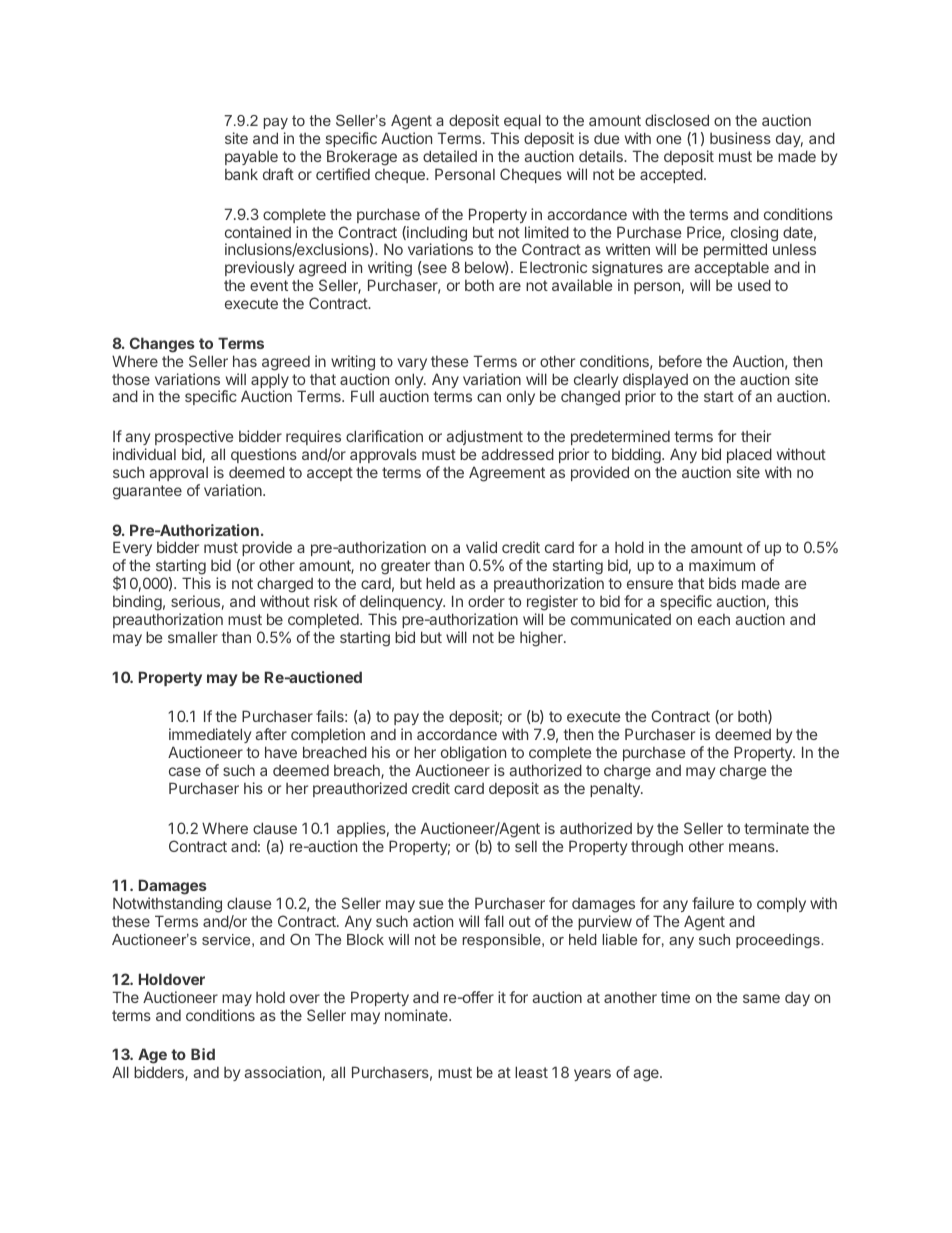 This page has width=952, height=1233. What do you see at coordinates (749, 455) in the page?
I see `placed` at bounding box center [749, 455].
